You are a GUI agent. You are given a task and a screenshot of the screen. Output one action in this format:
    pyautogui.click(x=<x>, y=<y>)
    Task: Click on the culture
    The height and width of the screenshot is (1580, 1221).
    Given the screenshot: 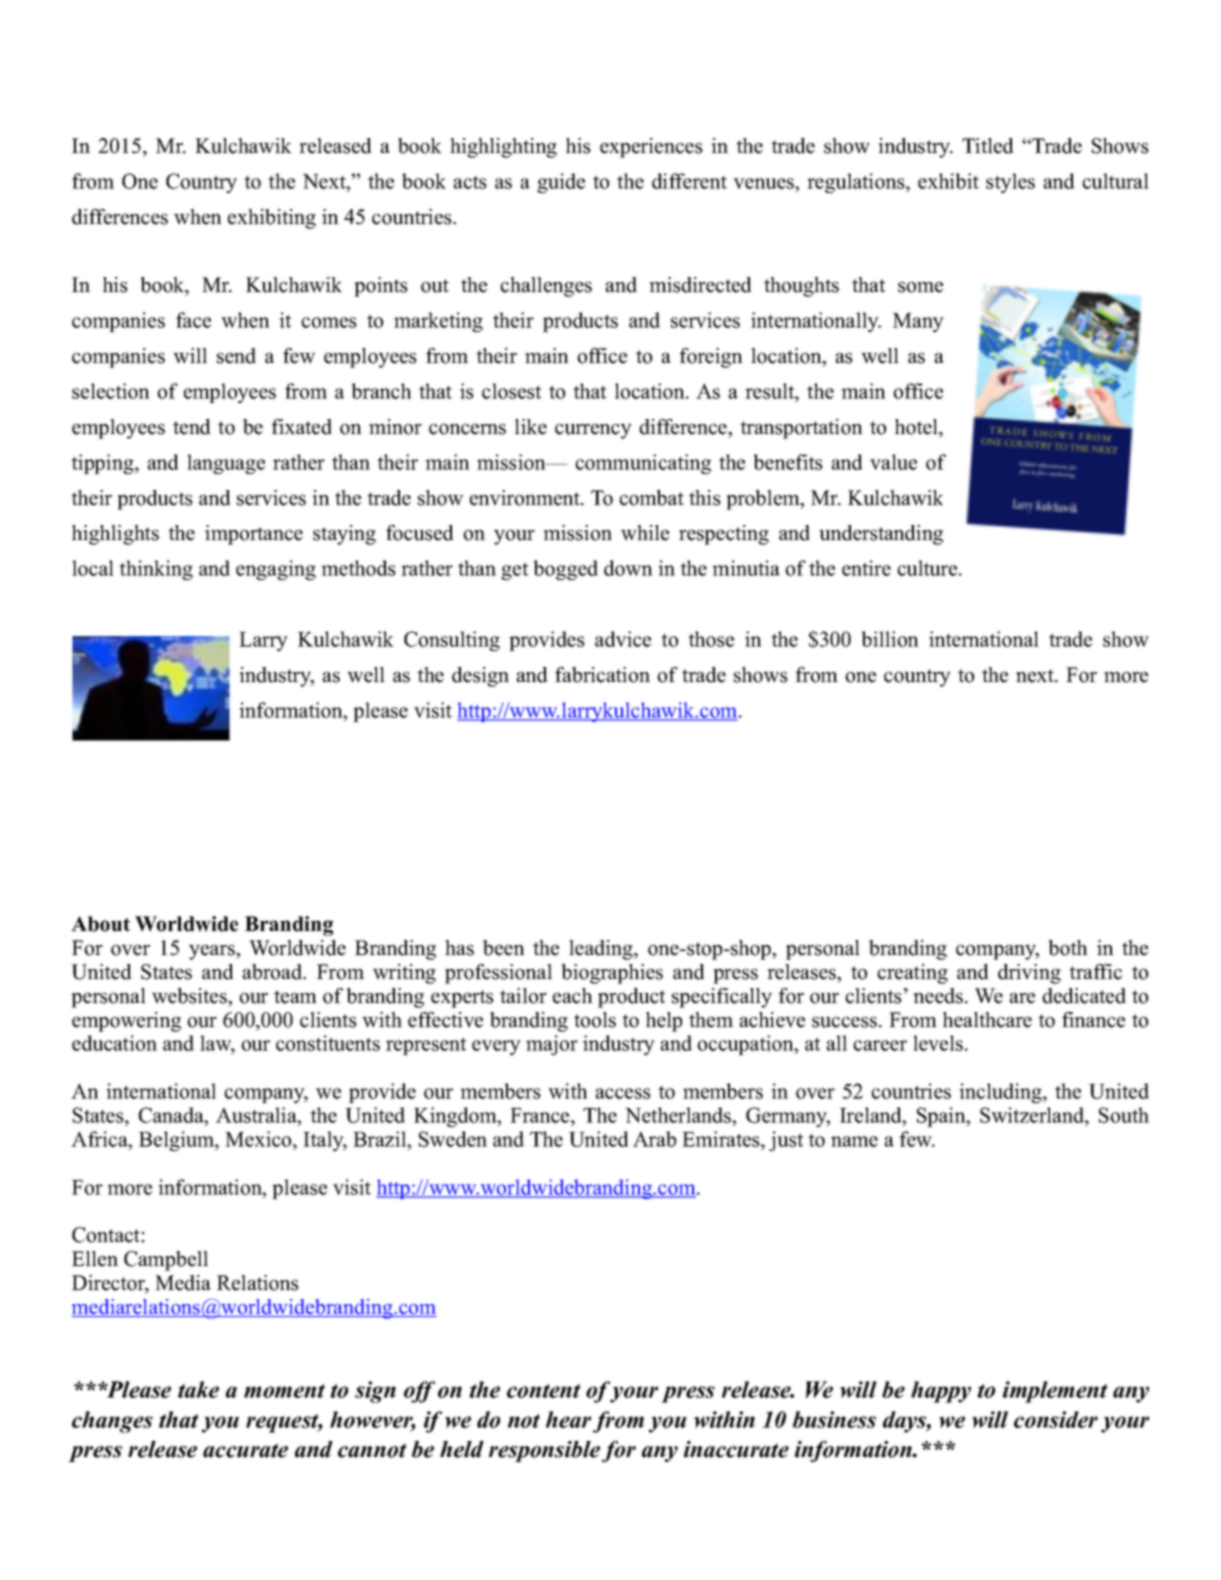 What is the action you would take?
    pyautogui.click(x=928, y=568)
